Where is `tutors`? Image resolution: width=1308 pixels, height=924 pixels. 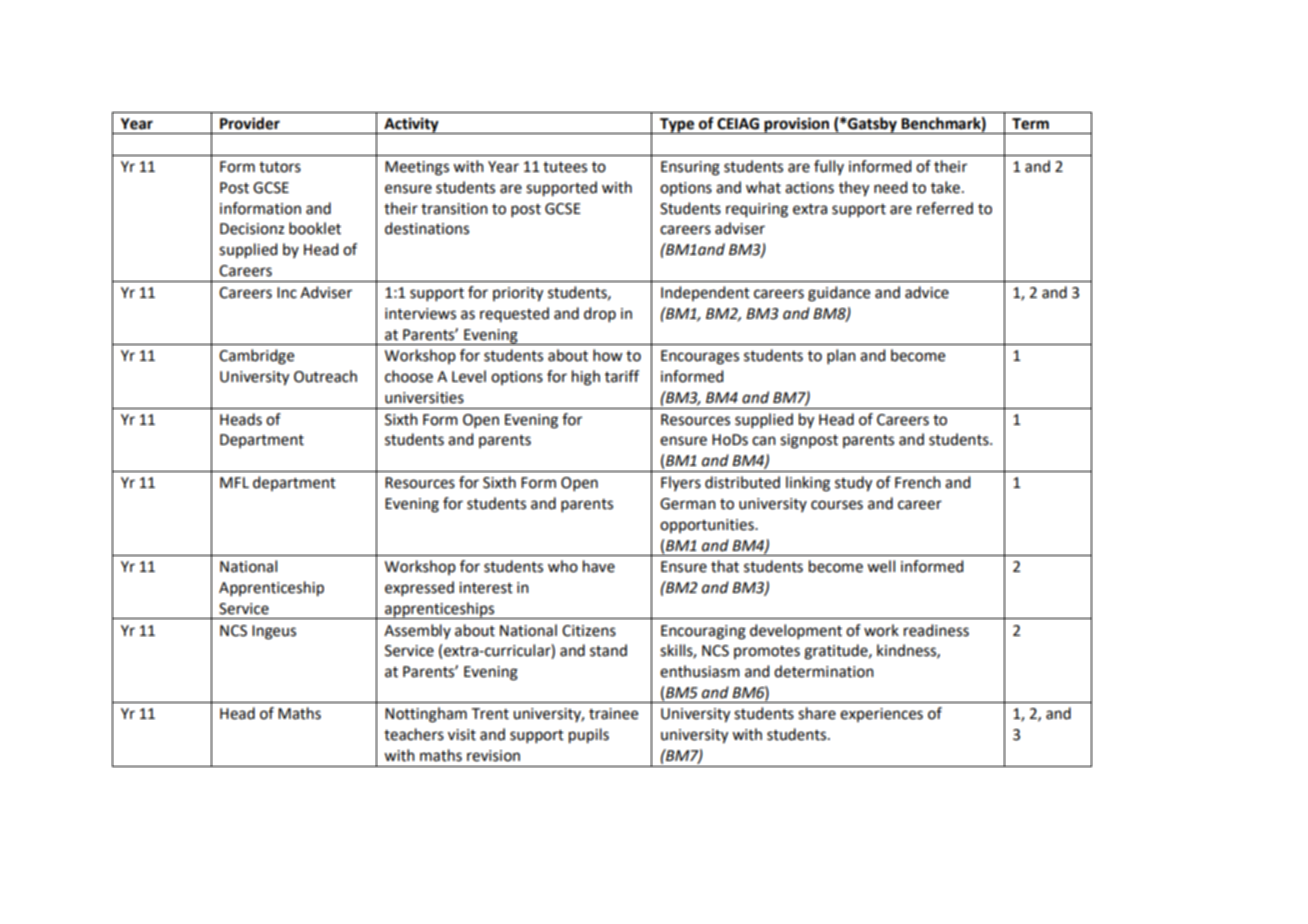
tutors is located at coordinates (280, 167).
